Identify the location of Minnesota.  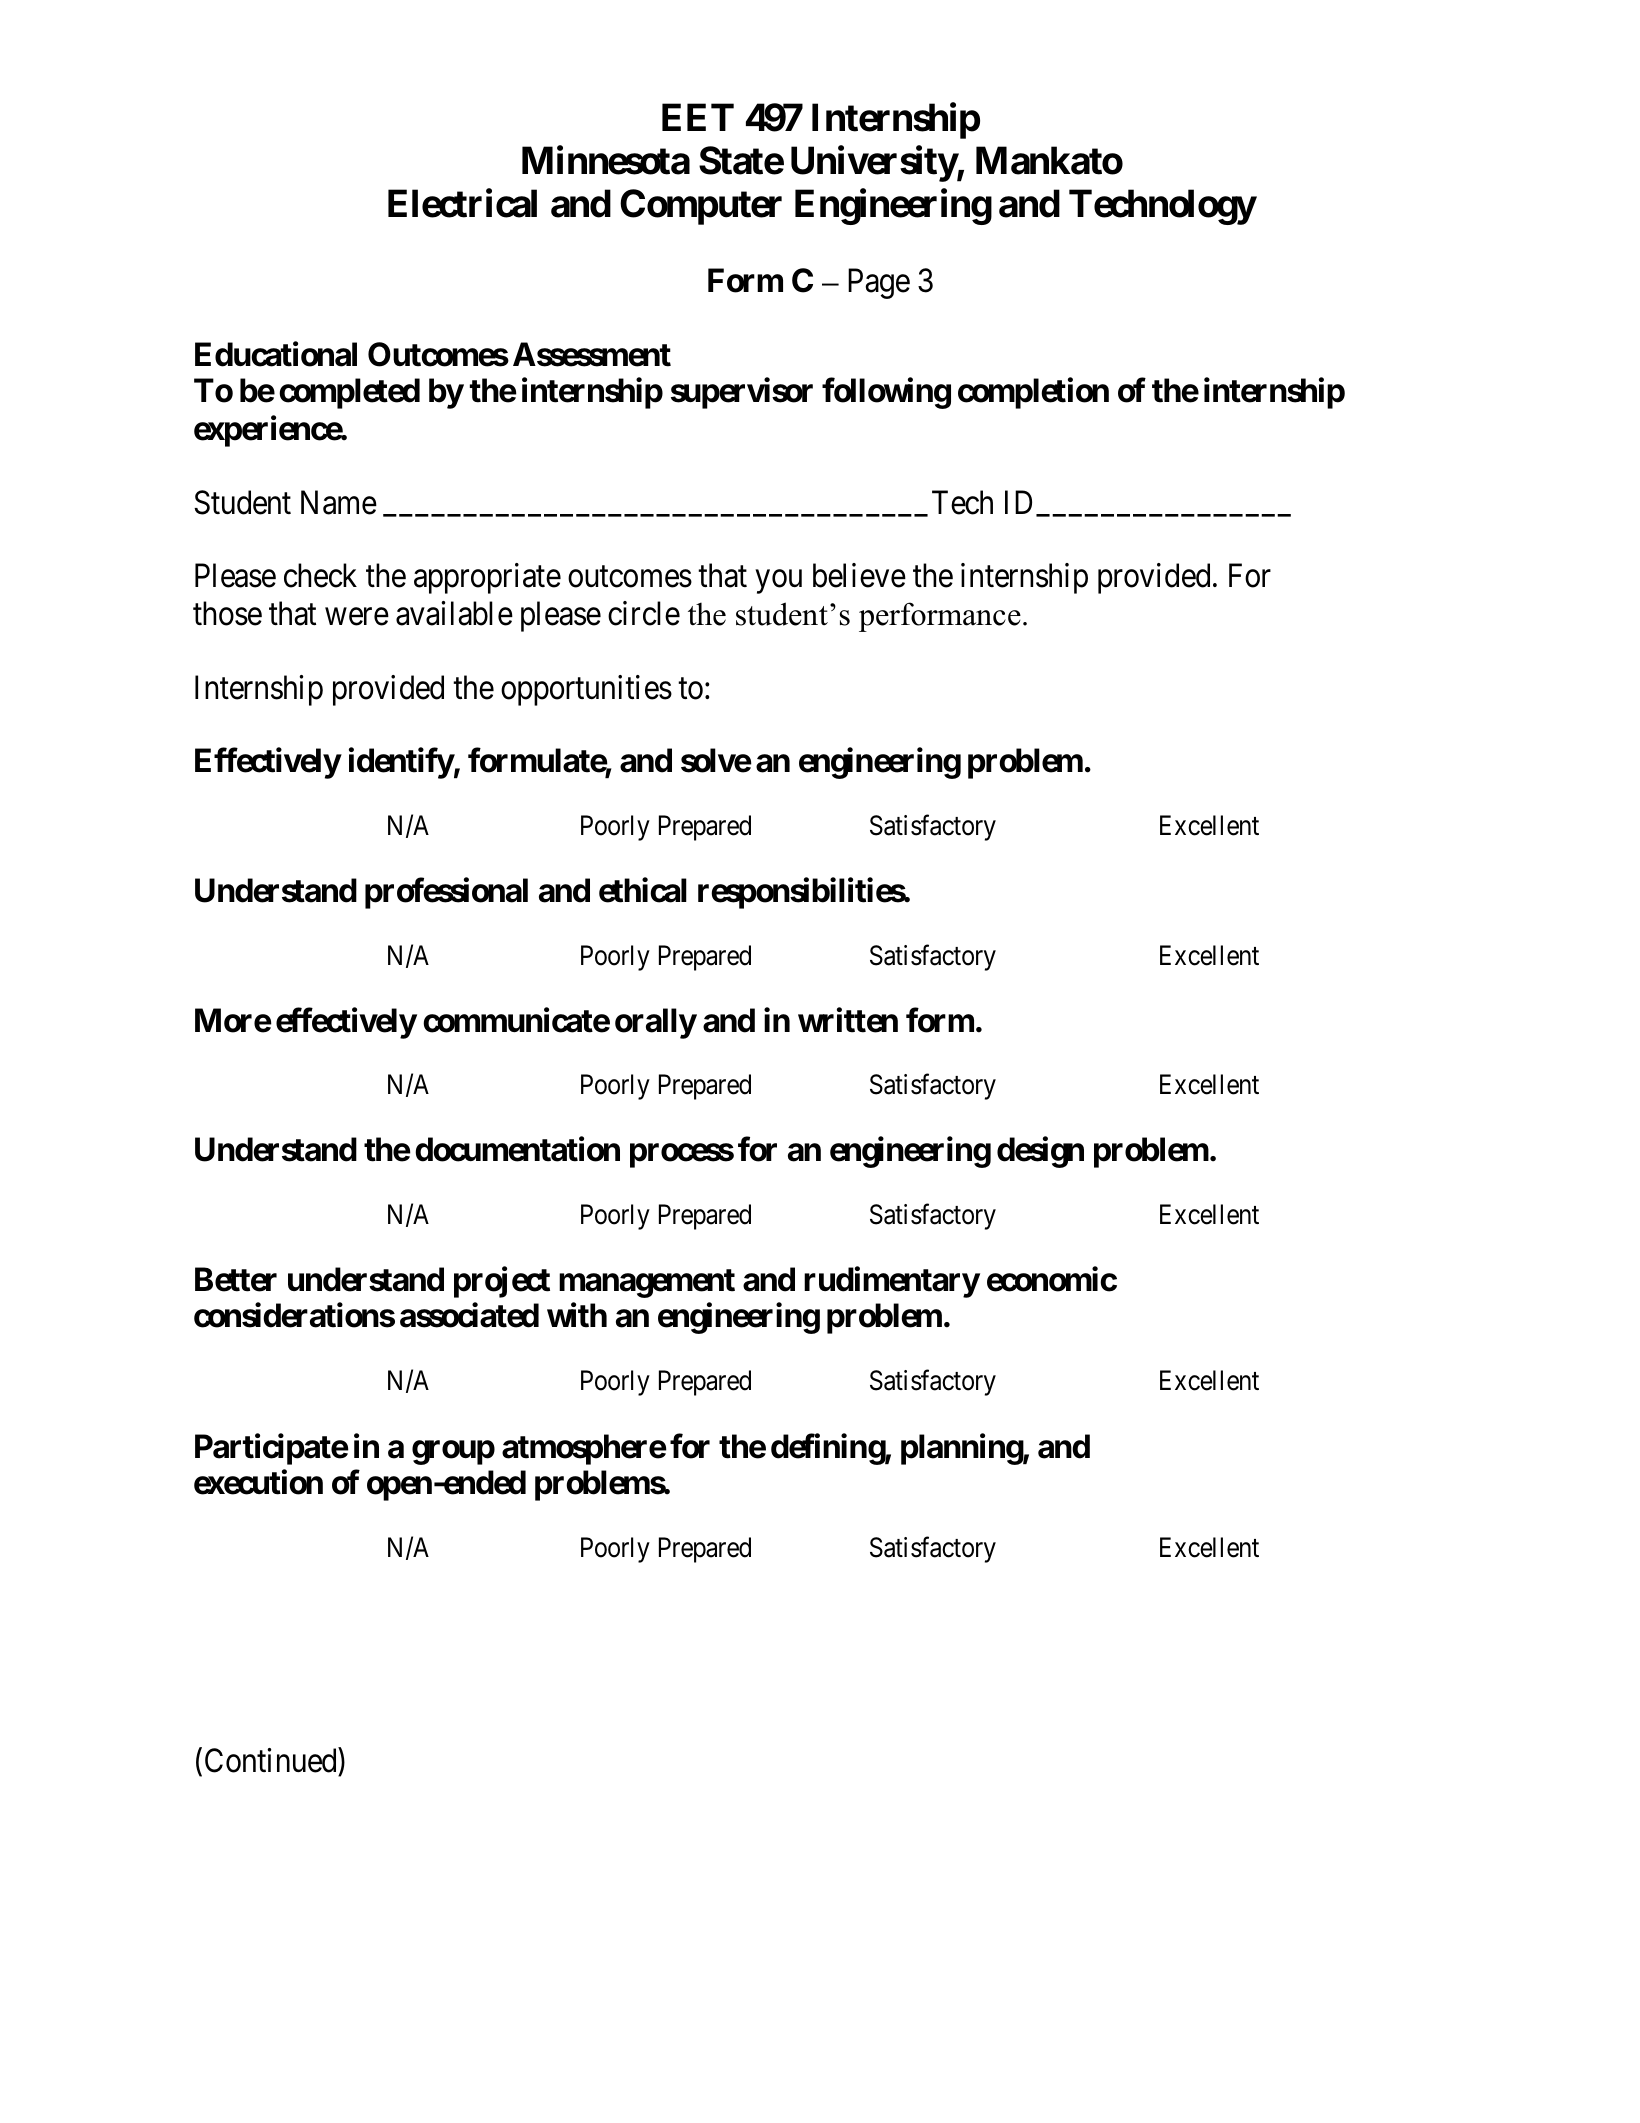
(606, 160).
